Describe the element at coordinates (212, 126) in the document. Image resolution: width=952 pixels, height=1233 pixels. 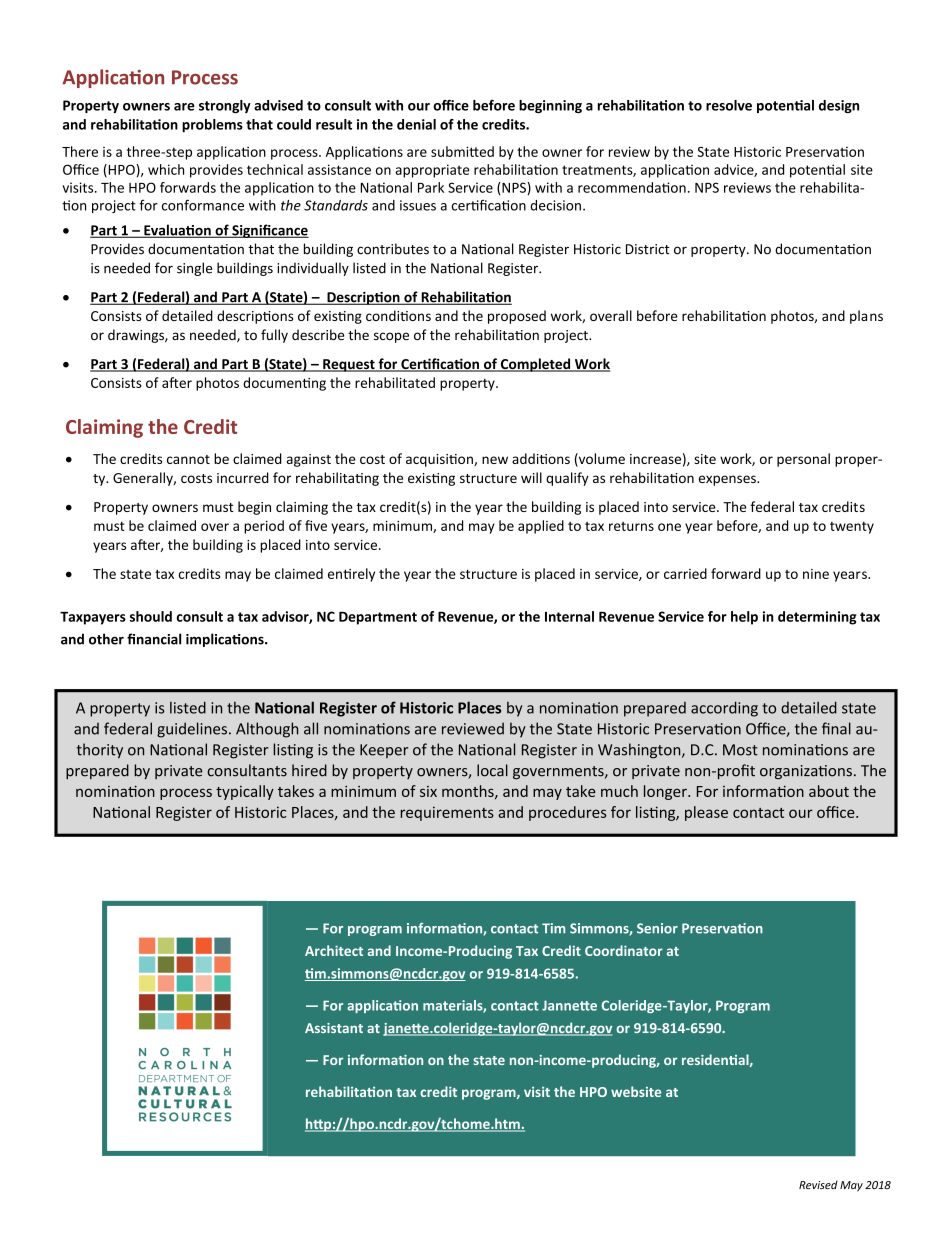
I see `problems` at that location.
